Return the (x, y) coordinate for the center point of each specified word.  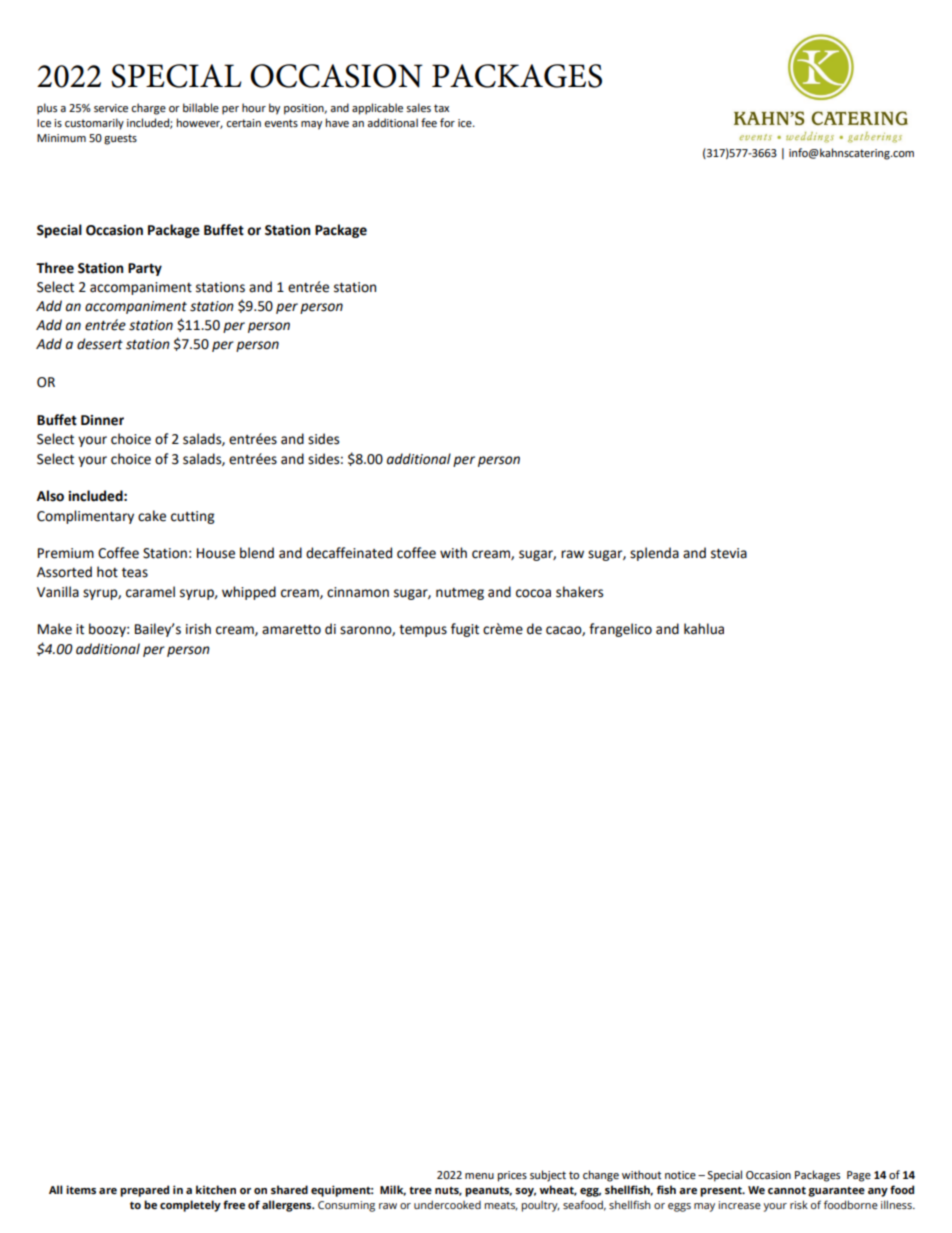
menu (479, 1176)
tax (441, 108)
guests (120, 139)
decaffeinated (349, 553)
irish (198, 629)
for (447, 122)
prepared (144, 1191)
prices (512, 1176)
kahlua (704, 629)
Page (859, 1176)
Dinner (102, 420)
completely (190, 1206)
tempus (423, 631)
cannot (787, 1190)
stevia (729, 553)
